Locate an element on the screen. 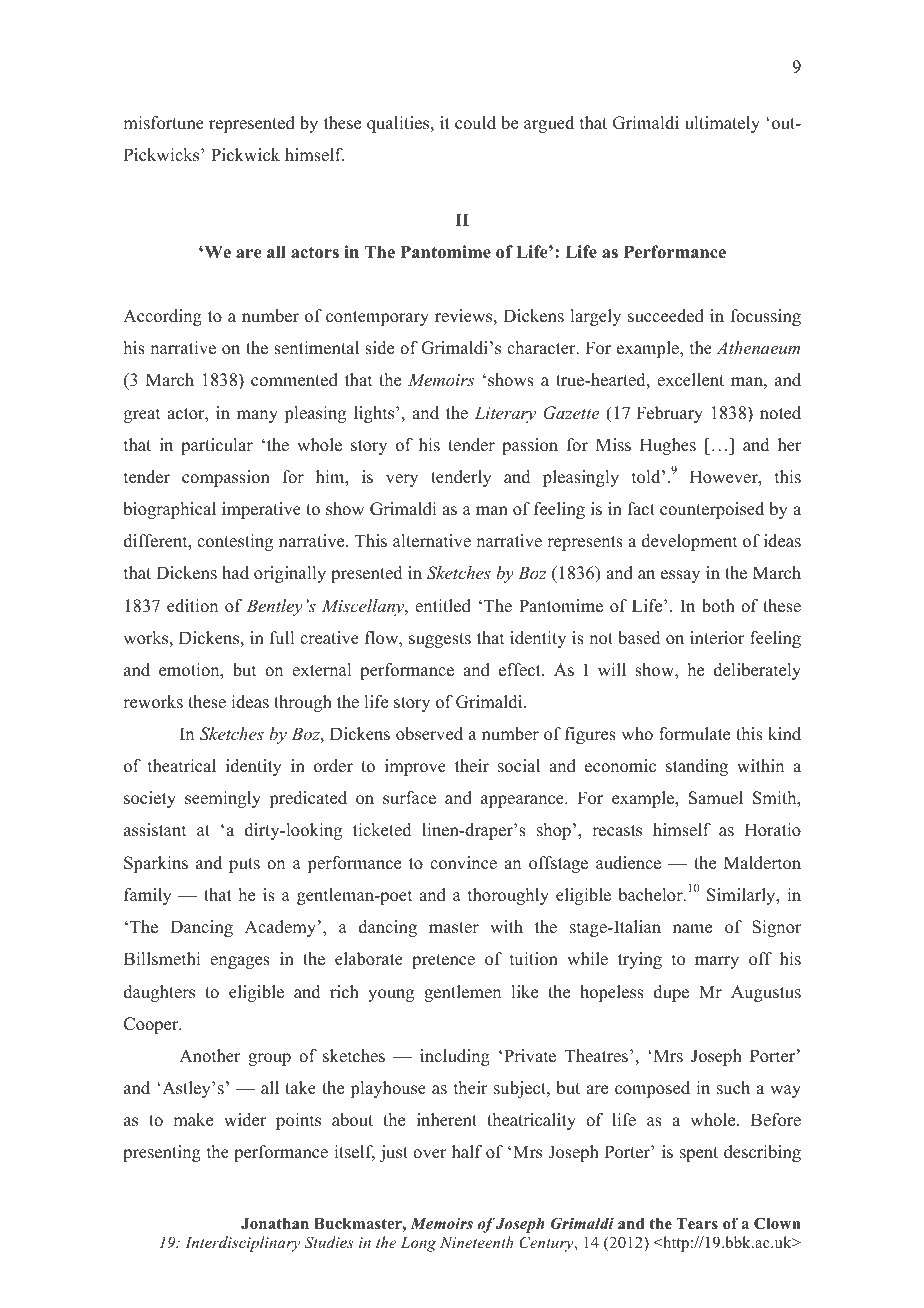  could is located at coordinates (475, 123).
